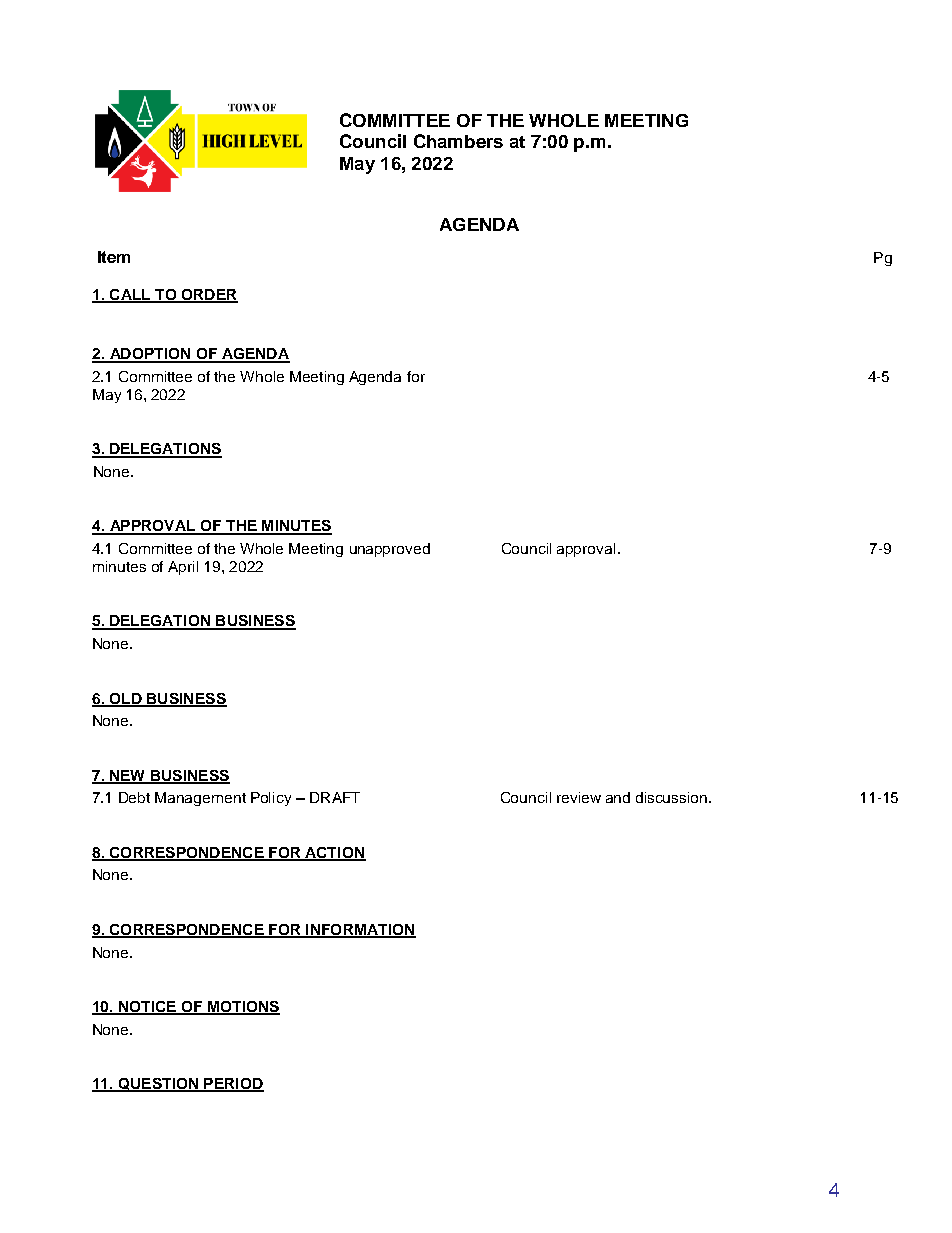 The height and width of the screenshot is (1233, 952). I want to click on QUESTION, so click(158, 1085).
